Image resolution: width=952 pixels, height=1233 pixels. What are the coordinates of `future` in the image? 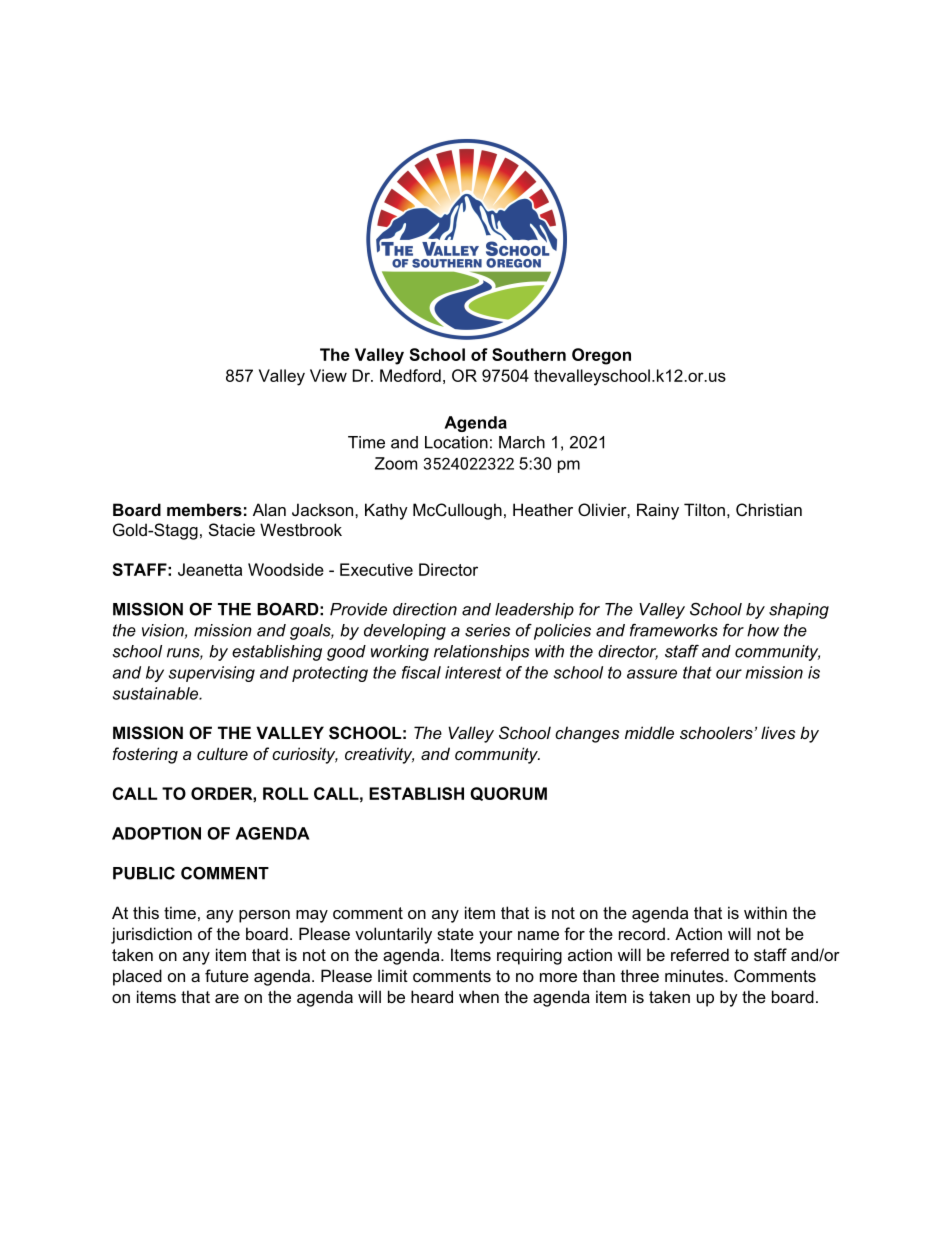 It's located at (227, 975).
